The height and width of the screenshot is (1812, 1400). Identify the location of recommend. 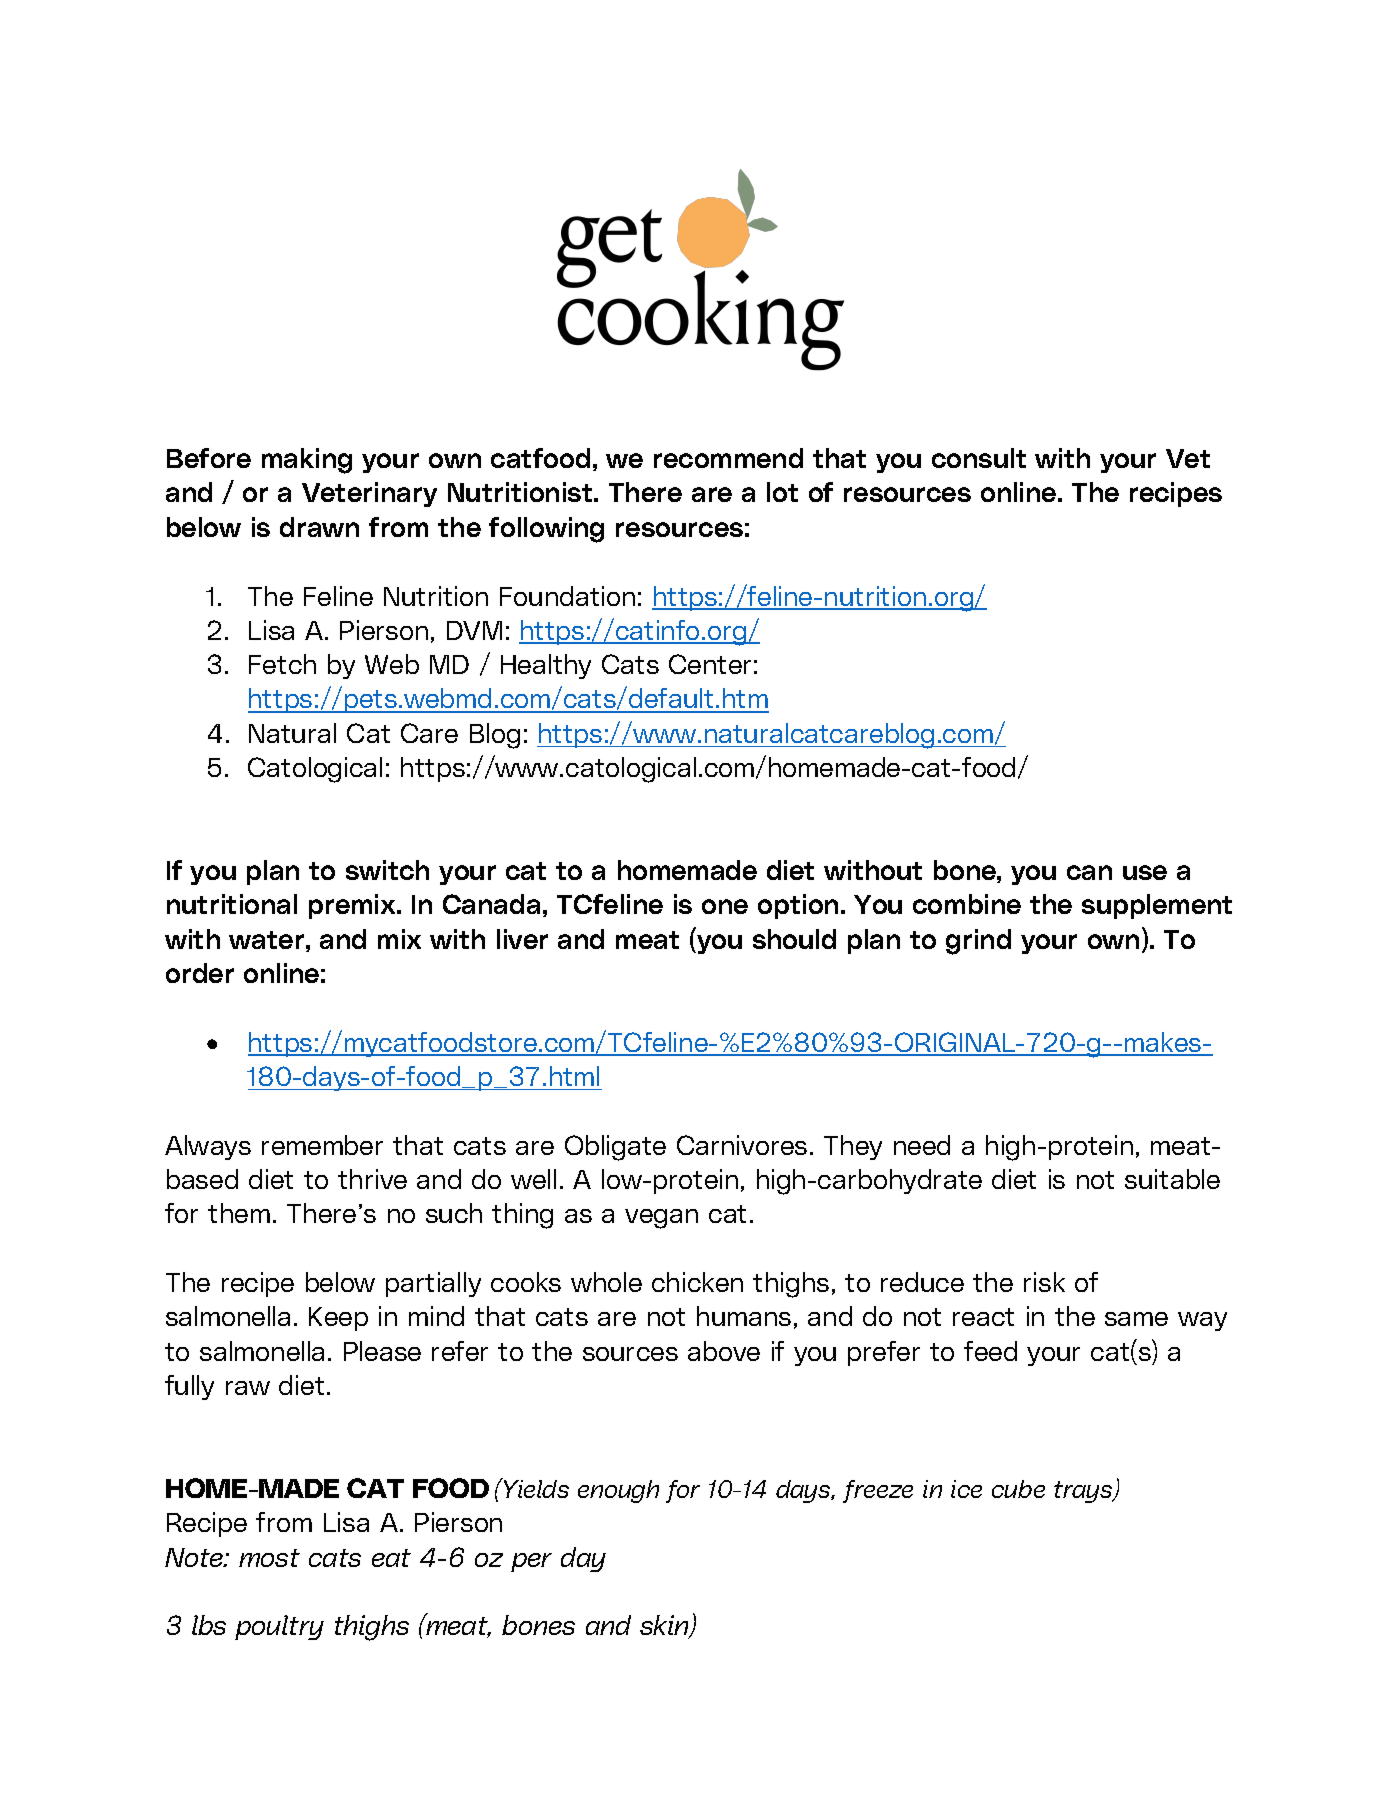
(728, 458).
